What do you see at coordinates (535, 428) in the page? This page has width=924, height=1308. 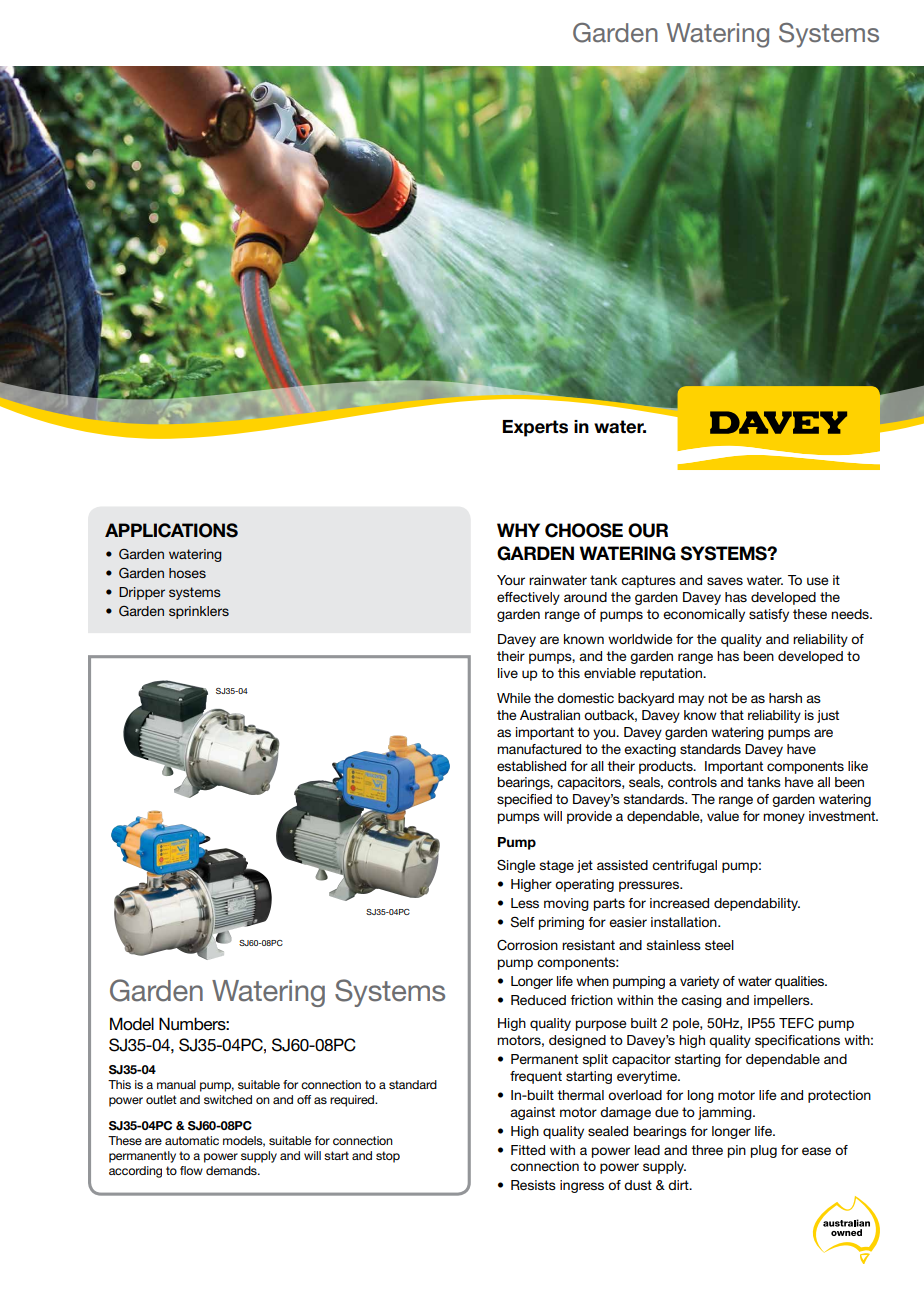 I see `Experts` at bounding box center [535, 428].
